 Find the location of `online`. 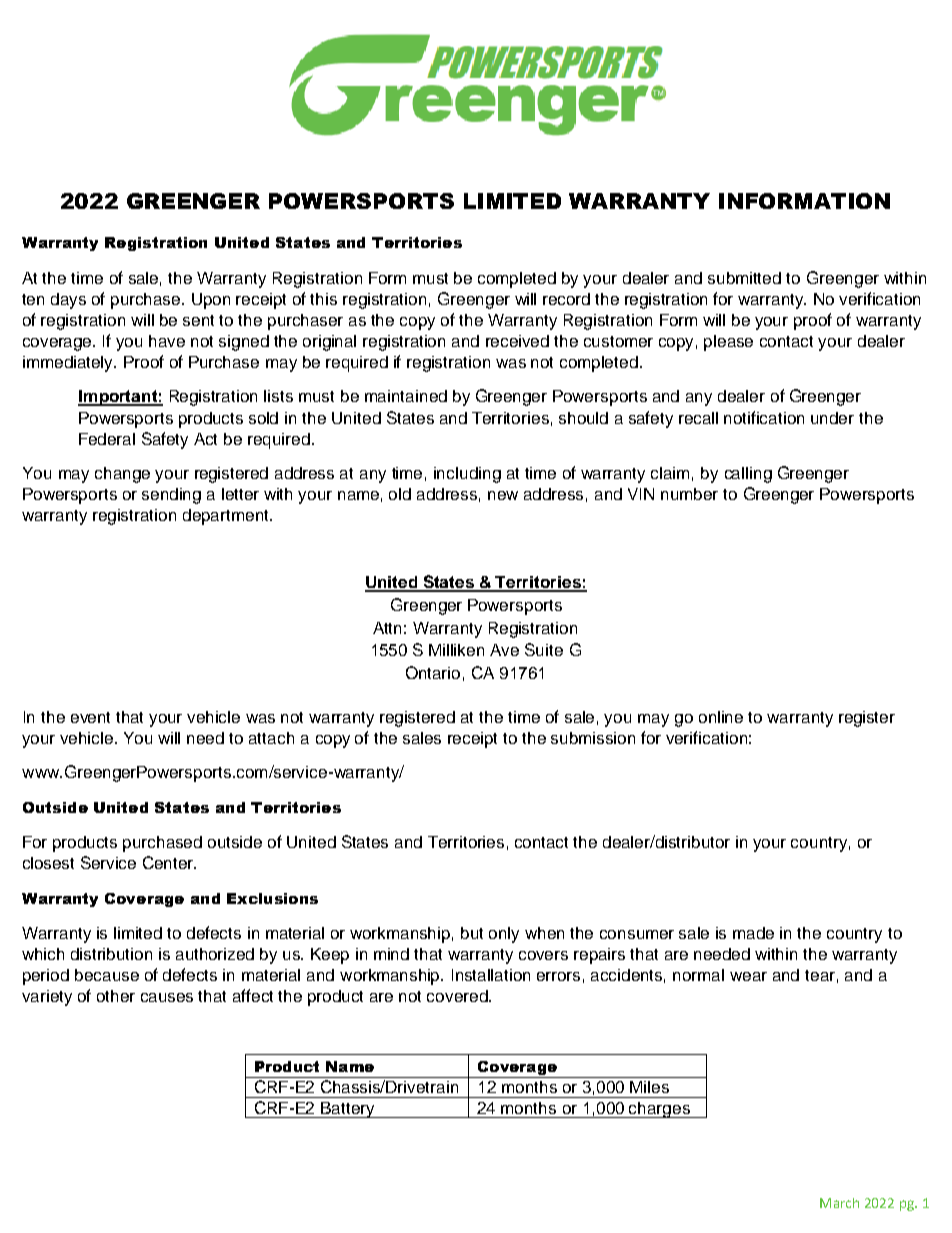

online is located at coordinates (721, 717).
